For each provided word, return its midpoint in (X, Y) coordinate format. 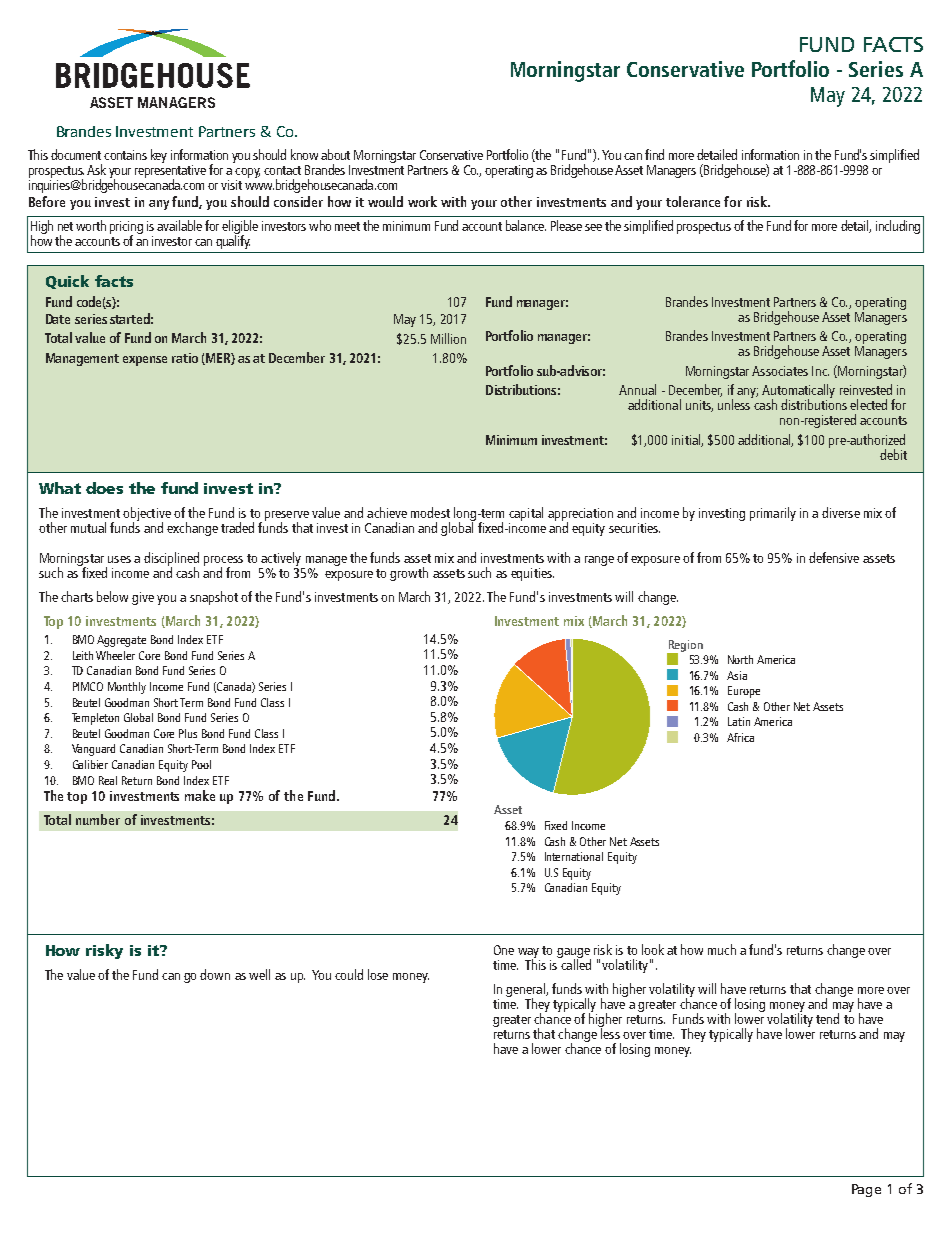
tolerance (693, 201)
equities (532, 574)
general (526, 991)
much (722, 949)
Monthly (127, 688)
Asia (737, 675)
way (528, 954)
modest (430, 512)
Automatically (798, 392)
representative (170, 173)
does (104, 488)
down (215, 974)
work (422, 201)
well (259, 974)
